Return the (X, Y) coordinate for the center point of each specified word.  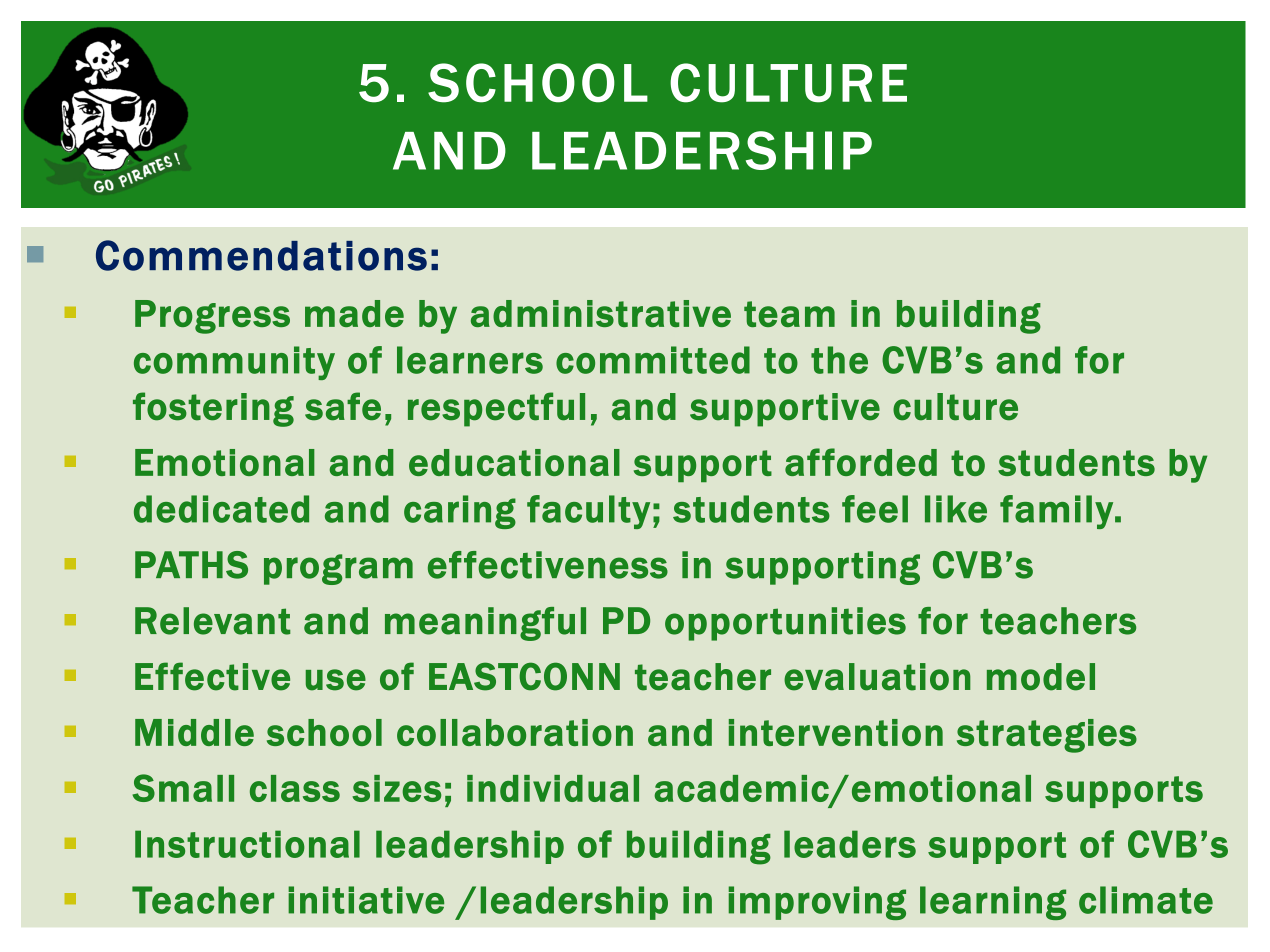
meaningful (485, 624)
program (338, 569)
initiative (366, 900)
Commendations (261, 255)
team (789, 314)
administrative (601, 313)
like (956, 509)
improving (817, 903)
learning (993, 903)
